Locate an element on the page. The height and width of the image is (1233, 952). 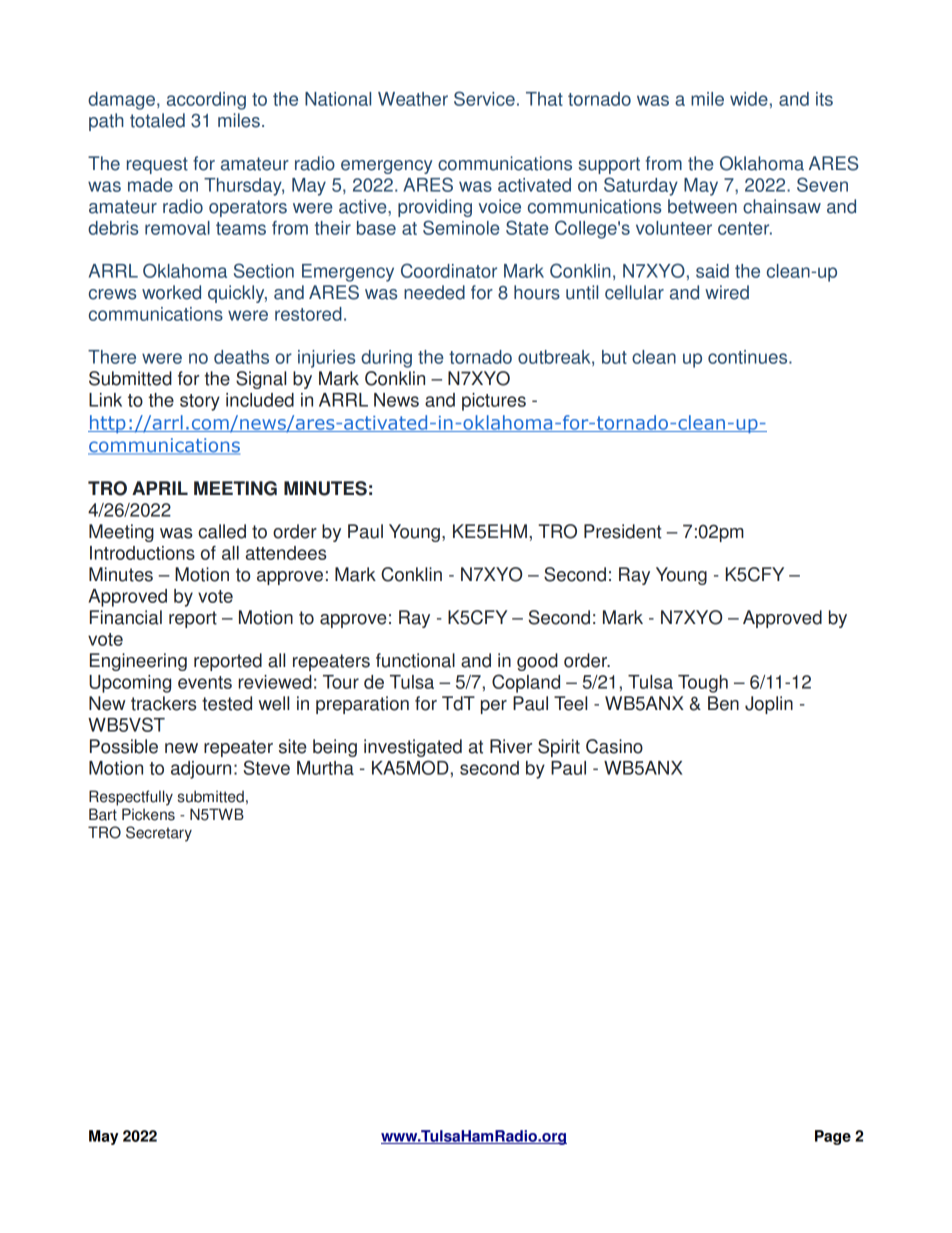
Service is located at coordinates (484, 98).
